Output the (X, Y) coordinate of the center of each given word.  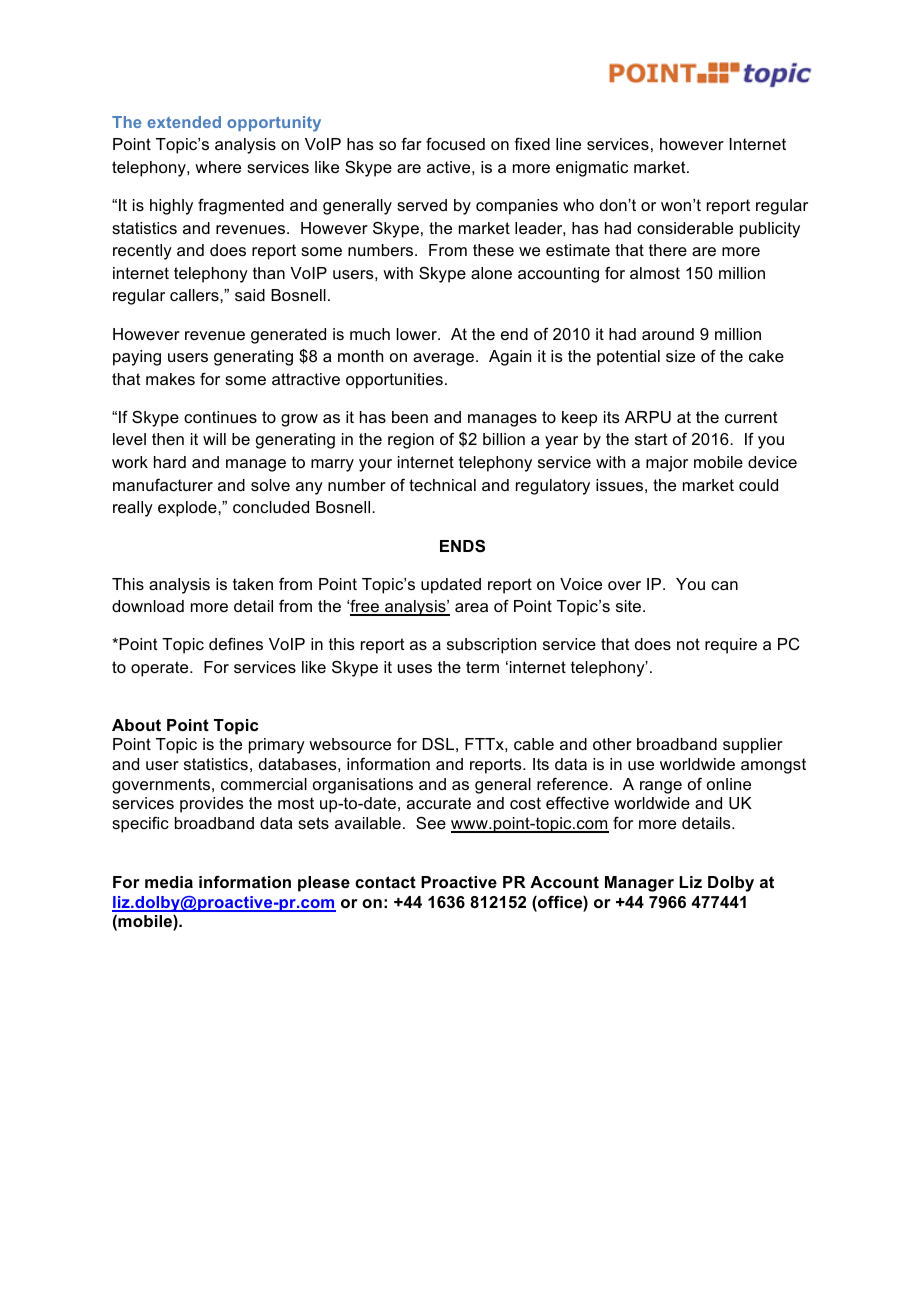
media (169, 882)
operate (161, 669)
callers (195, 295)
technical (442, 485)
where (218, 167)
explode (188, 509)
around (668, 334)
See (431, 823)
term (482, 667)
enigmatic (592, 169)
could (758, 485)
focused (455, 144)
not (688, 644)
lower (418, 334)
